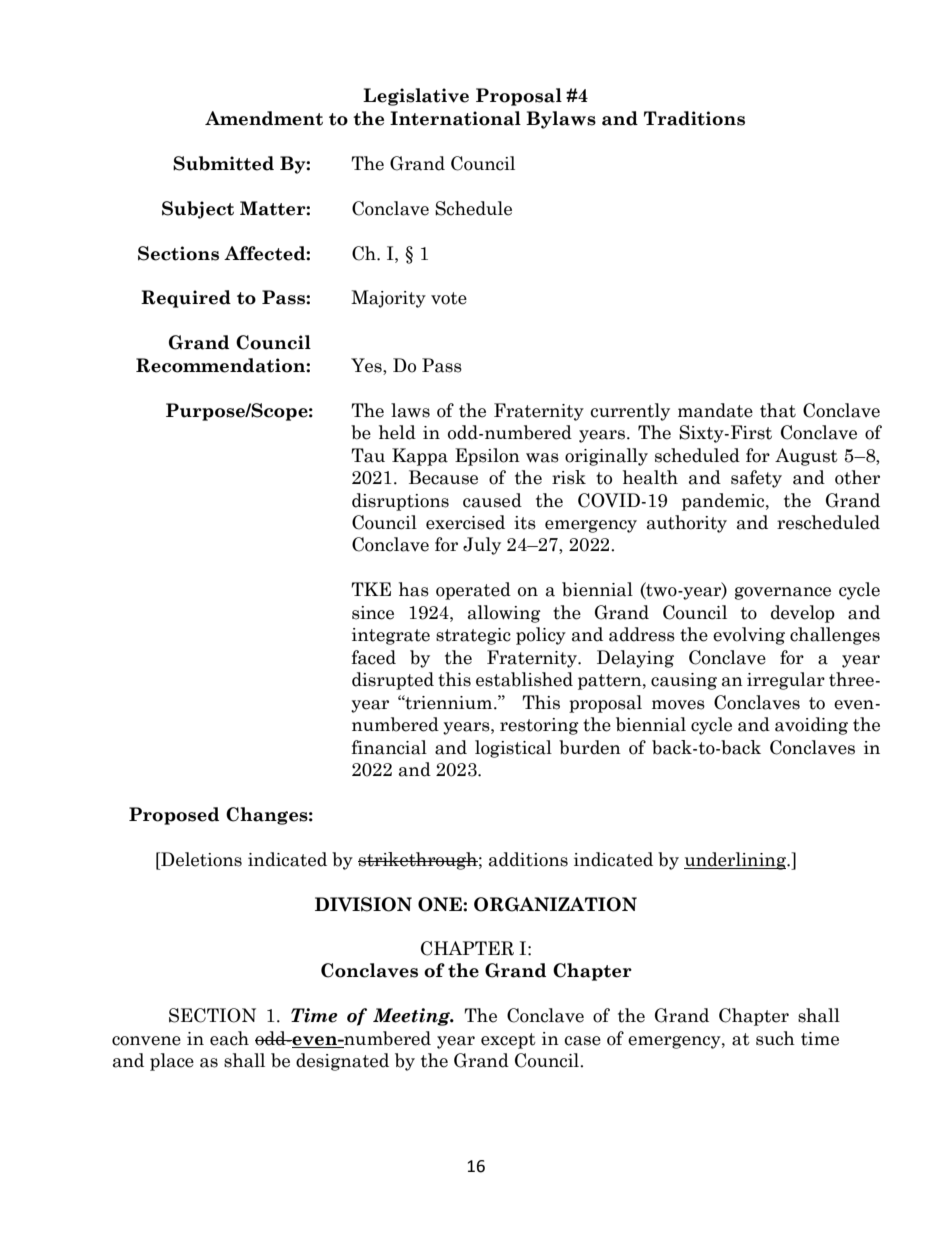  What do you see at coordinates (694, 118) in the document?
I see `Traditions` at bounding box center [694, 118].
